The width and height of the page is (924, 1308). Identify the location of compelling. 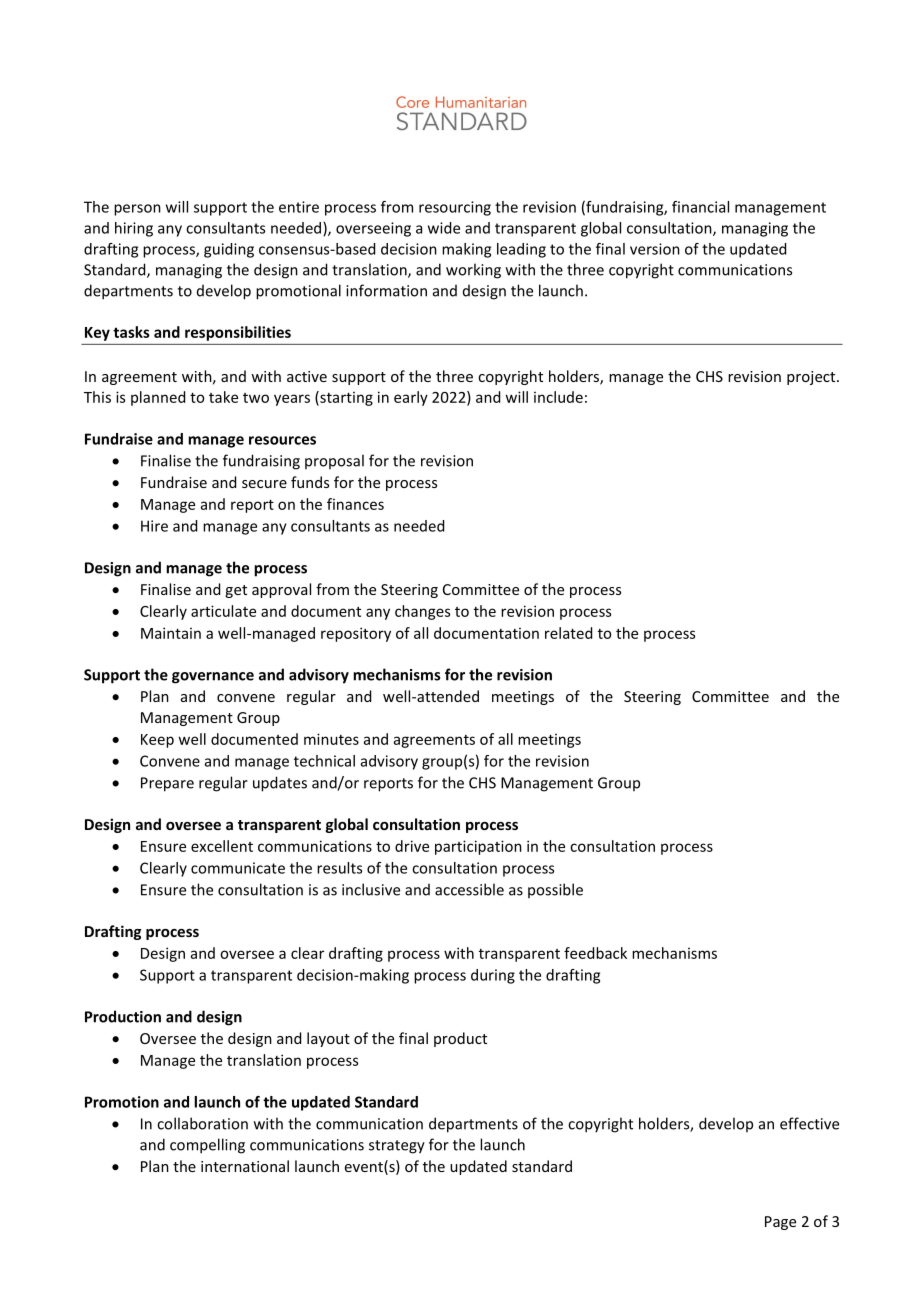
(207, 1146).
